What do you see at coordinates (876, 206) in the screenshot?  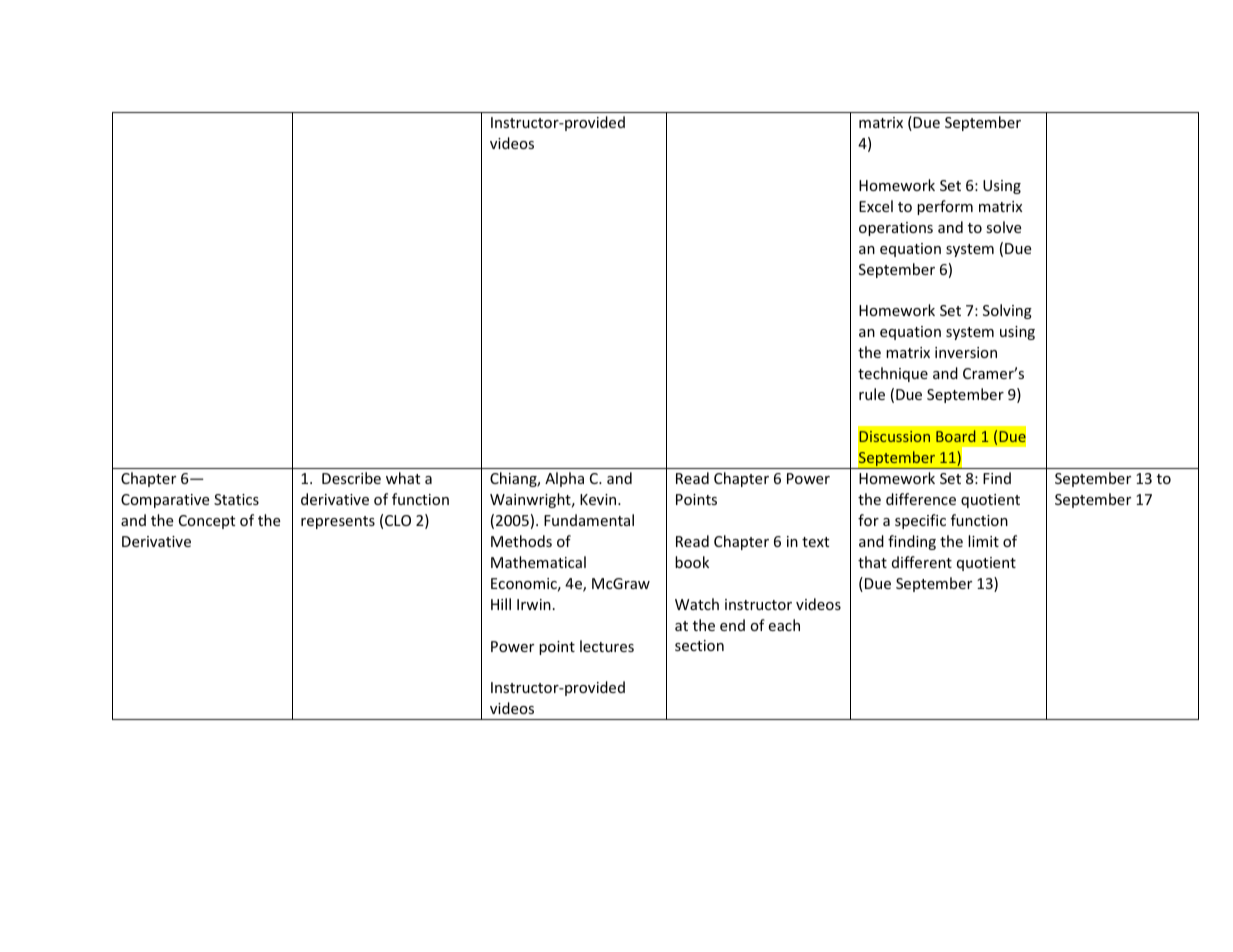 I see `Excel` at bounding box center [876, 206].
